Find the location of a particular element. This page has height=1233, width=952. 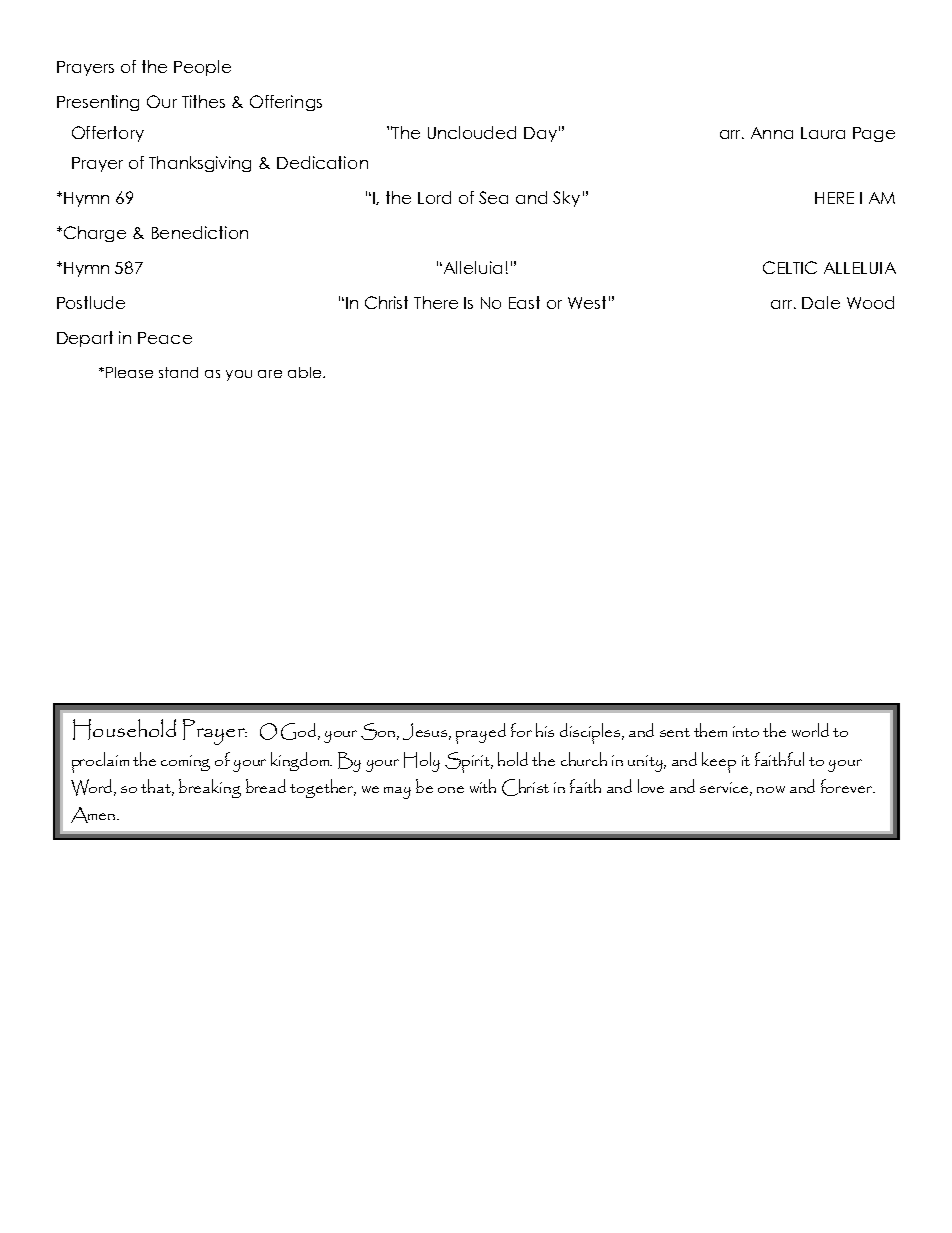

Tithes is located at coordinates (203, 101).
